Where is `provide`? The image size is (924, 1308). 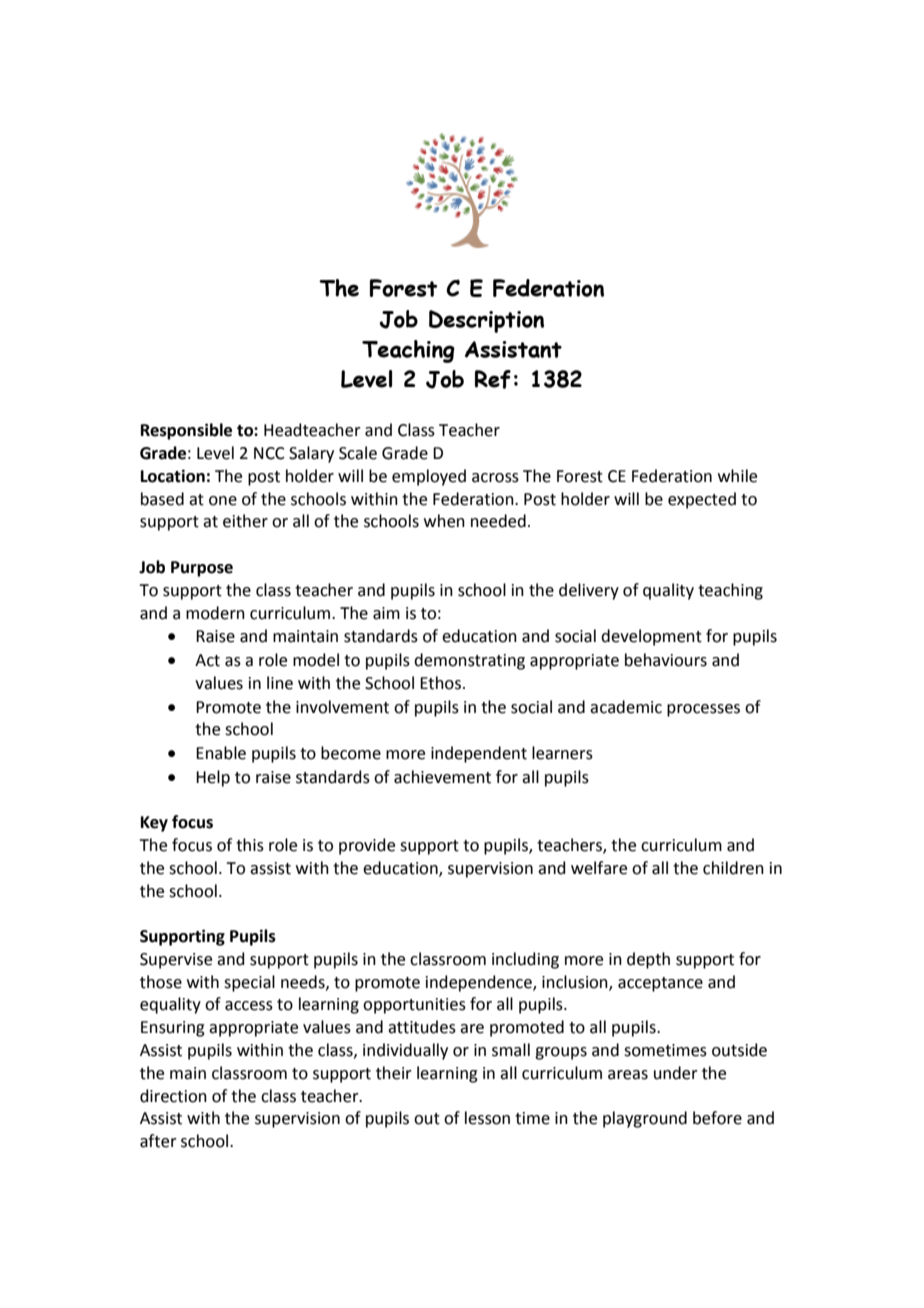
provide is located at coordinates (367, 846).
